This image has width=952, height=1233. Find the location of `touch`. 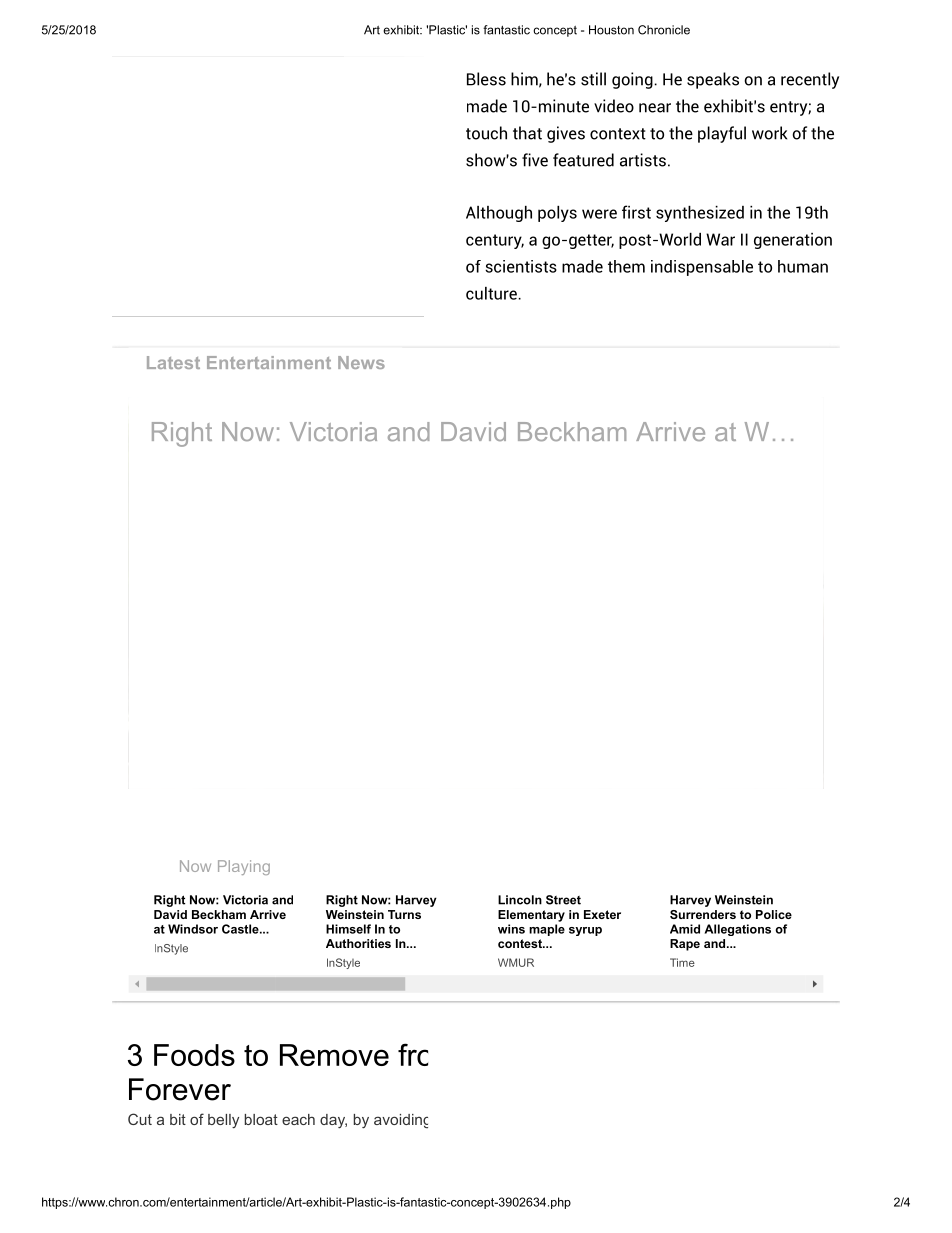

touch is located at coordinates (486, 133).
